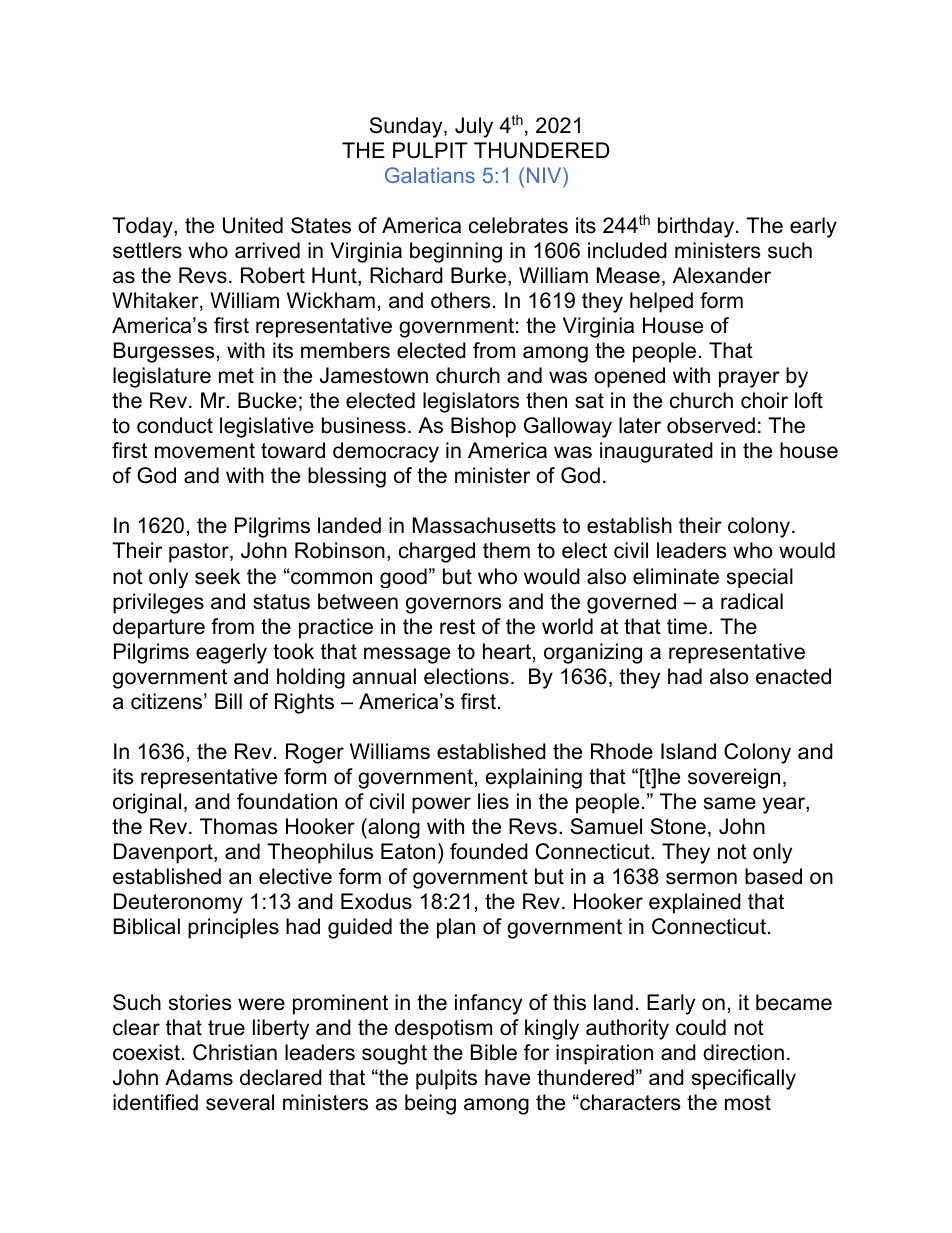 This screenshot has width=952, height=1233. Describe the element at coordinates (474, 127) in the screenshot. I see `July` at that location.
